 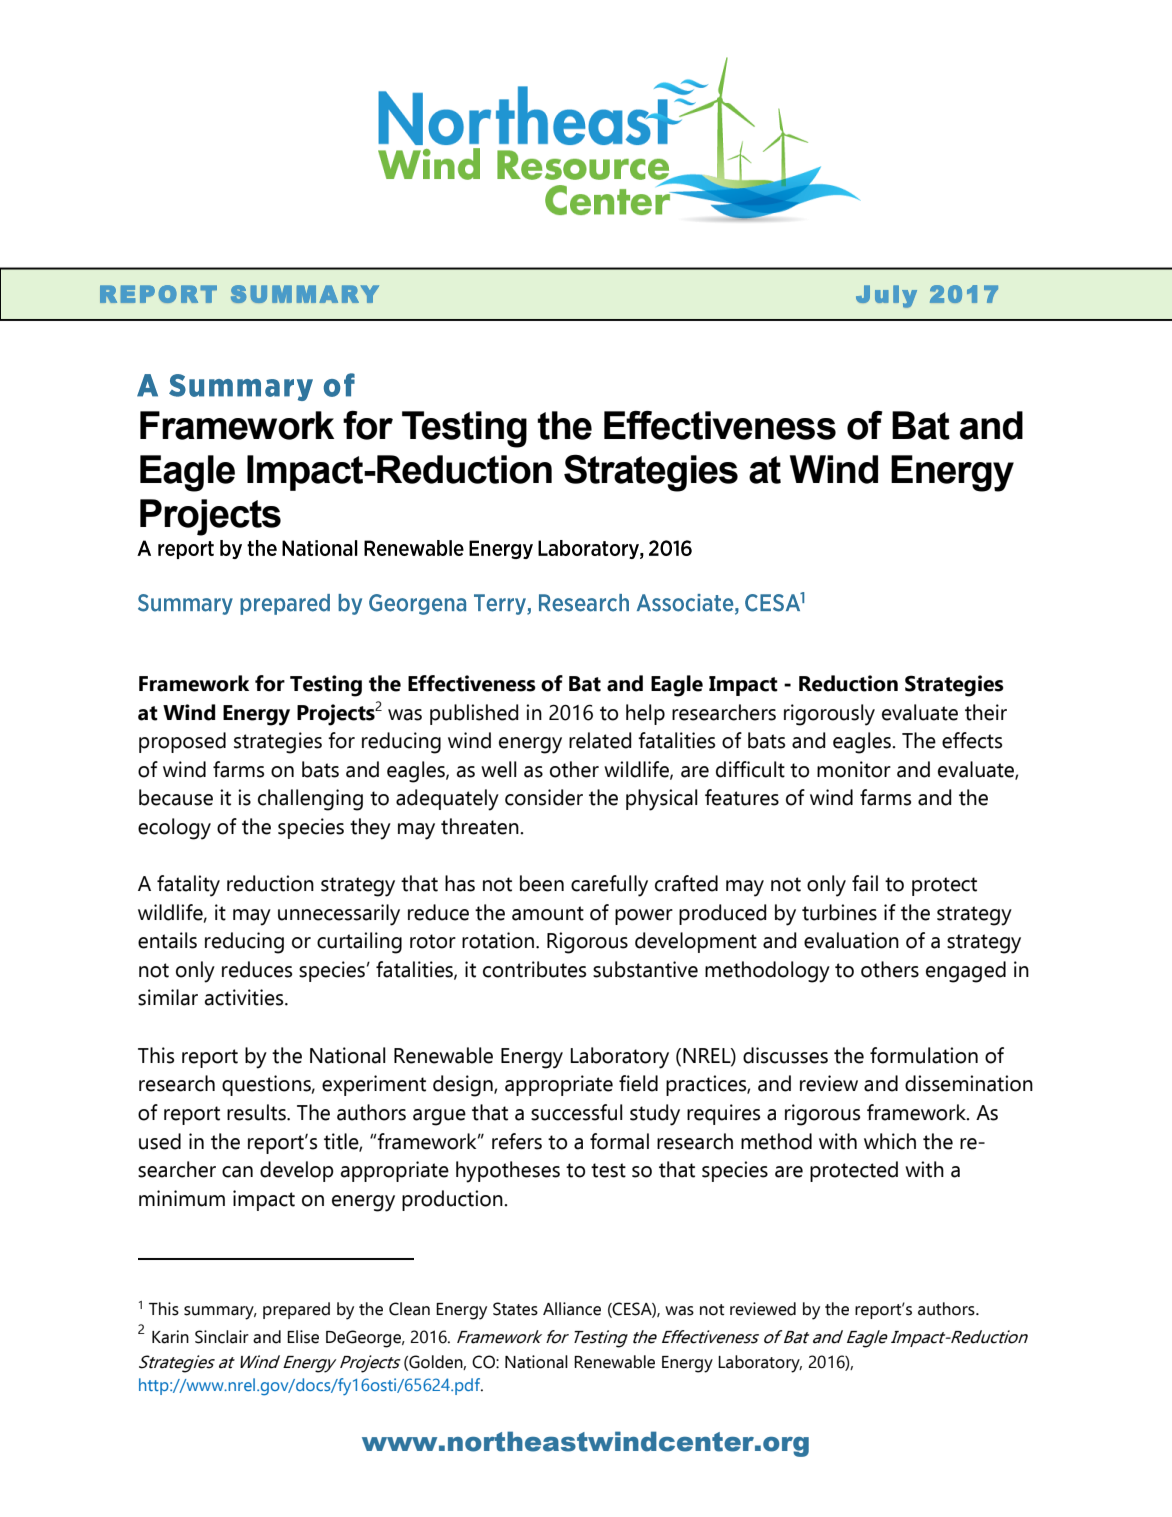 What do you see at coordinates (986, 712) in the screenshot?
I see `their` at bounding box center [986, 712].
